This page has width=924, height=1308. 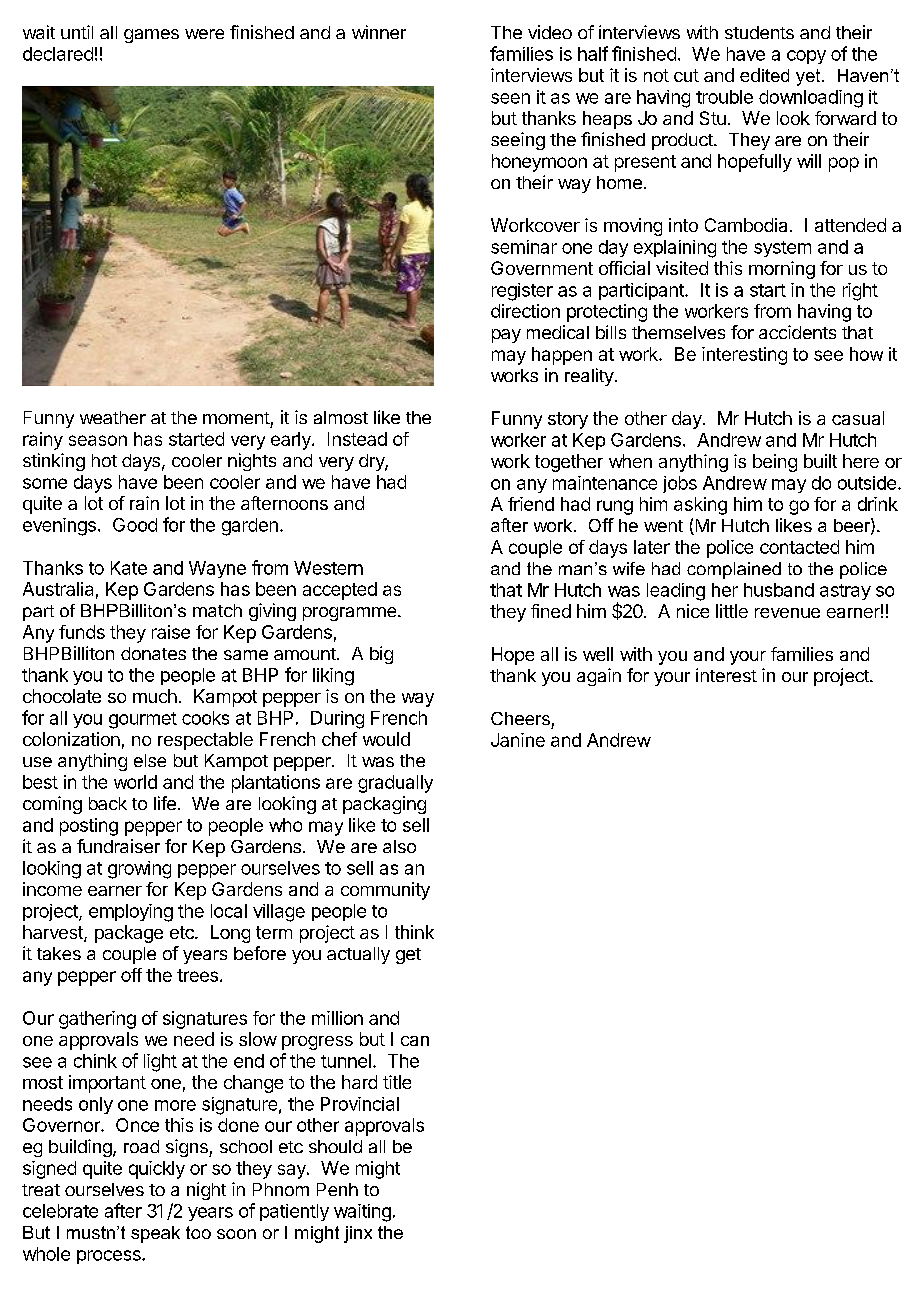 I want to click on jinx, so click(x=358, y=1234).
